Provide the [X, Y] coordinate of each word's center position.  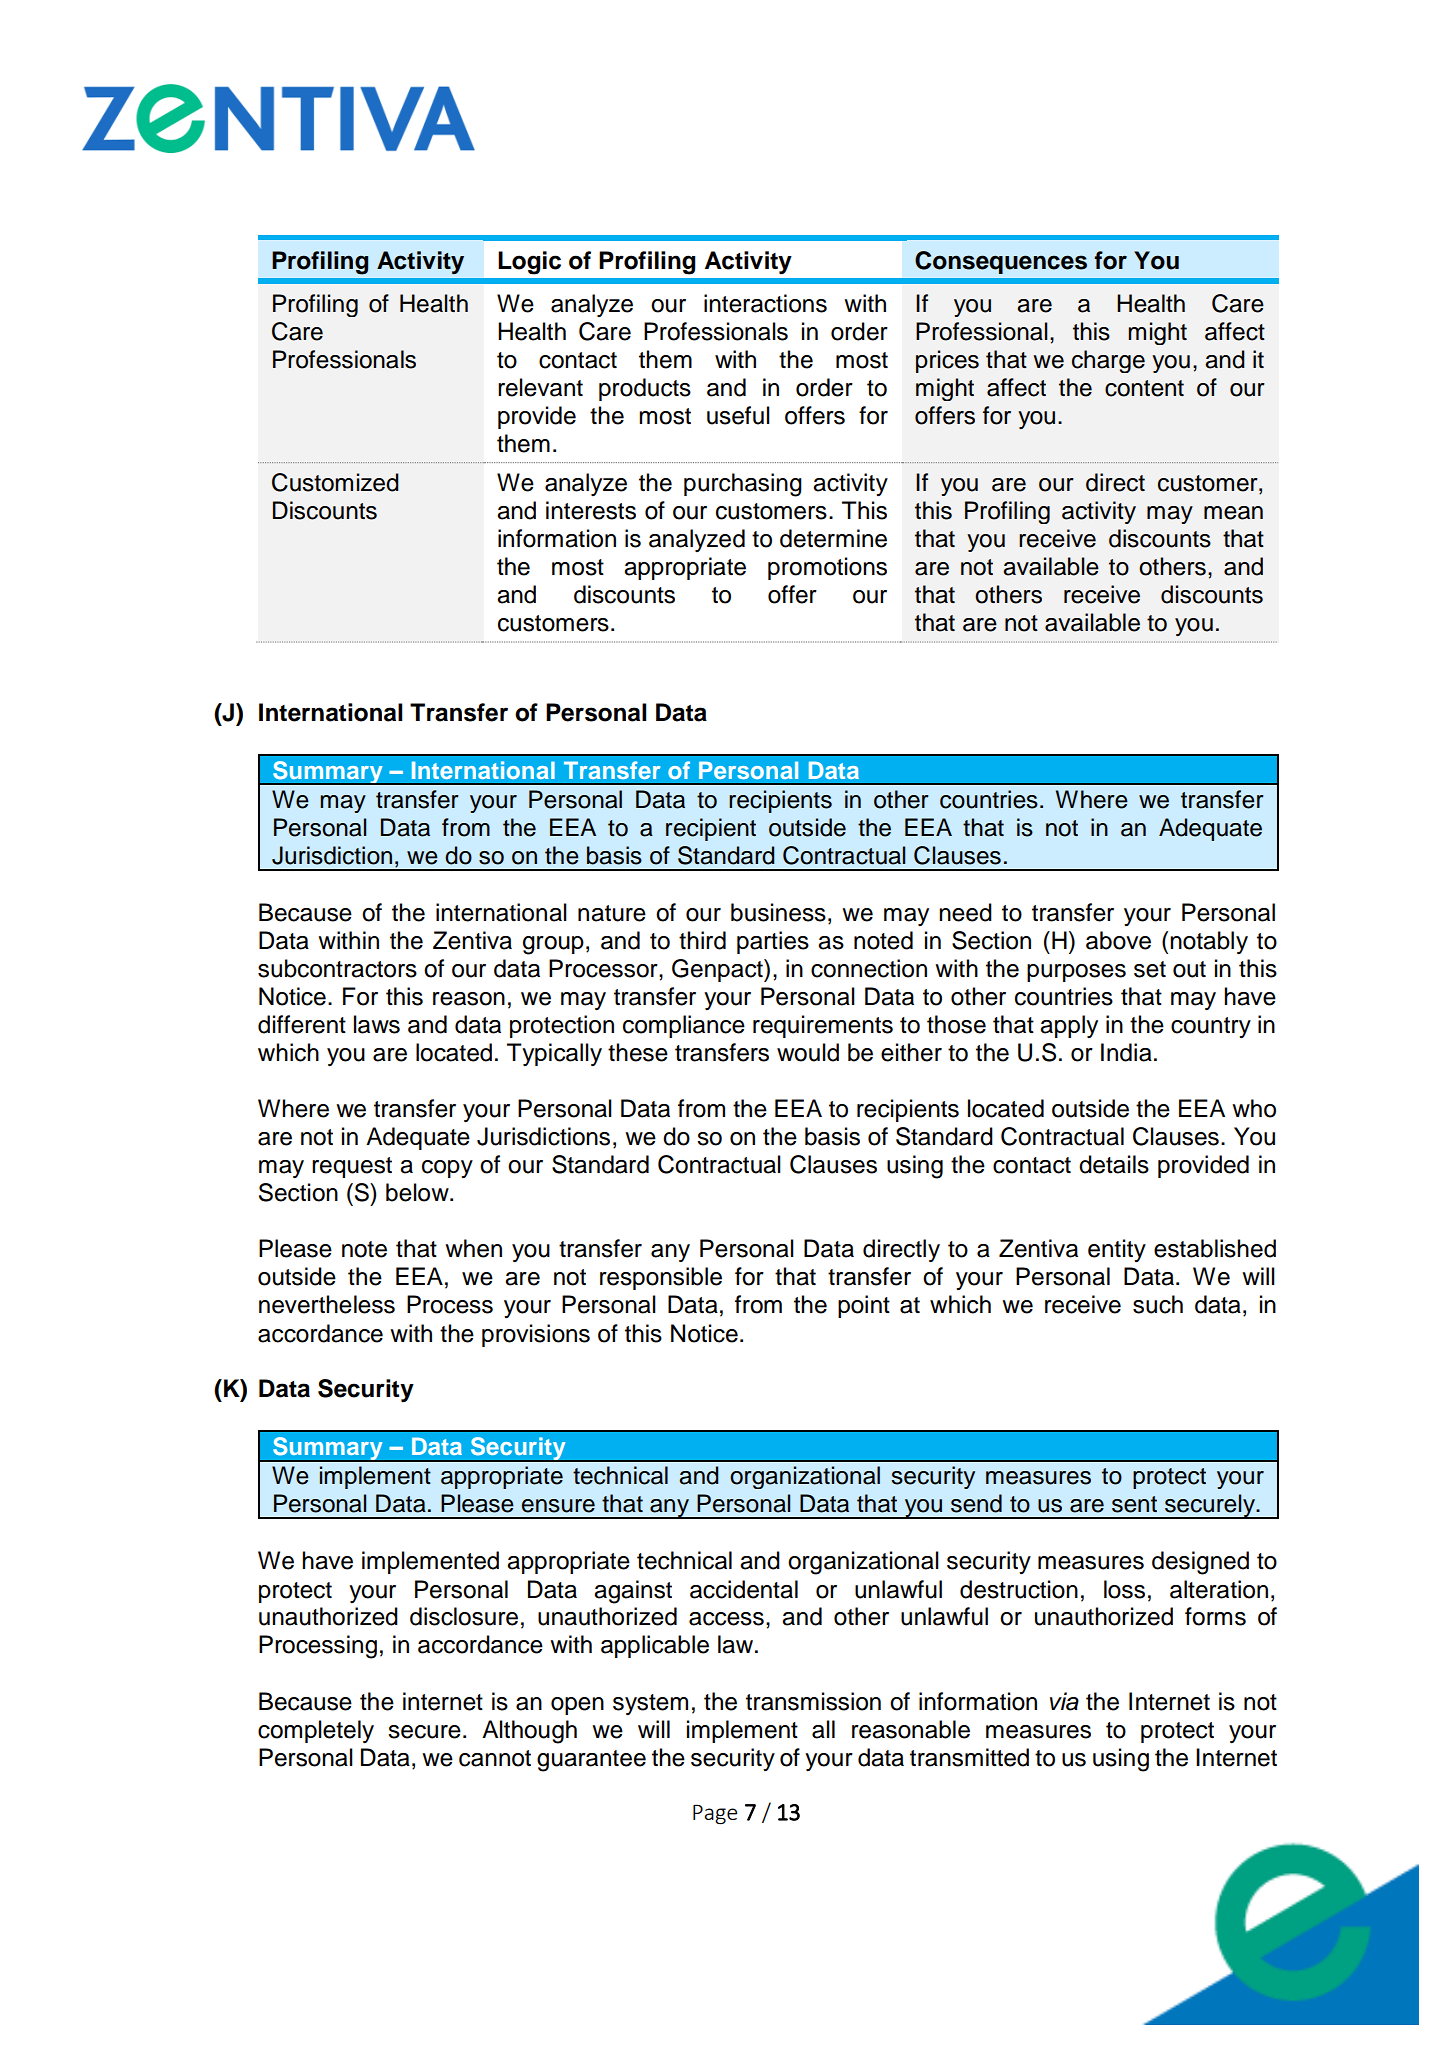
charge [1108, 361]
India [1126, 1052]
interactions [765, 303]
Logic [529, 263]
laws [377, 1024]
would [808, 1052]
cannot [495, 1758]
